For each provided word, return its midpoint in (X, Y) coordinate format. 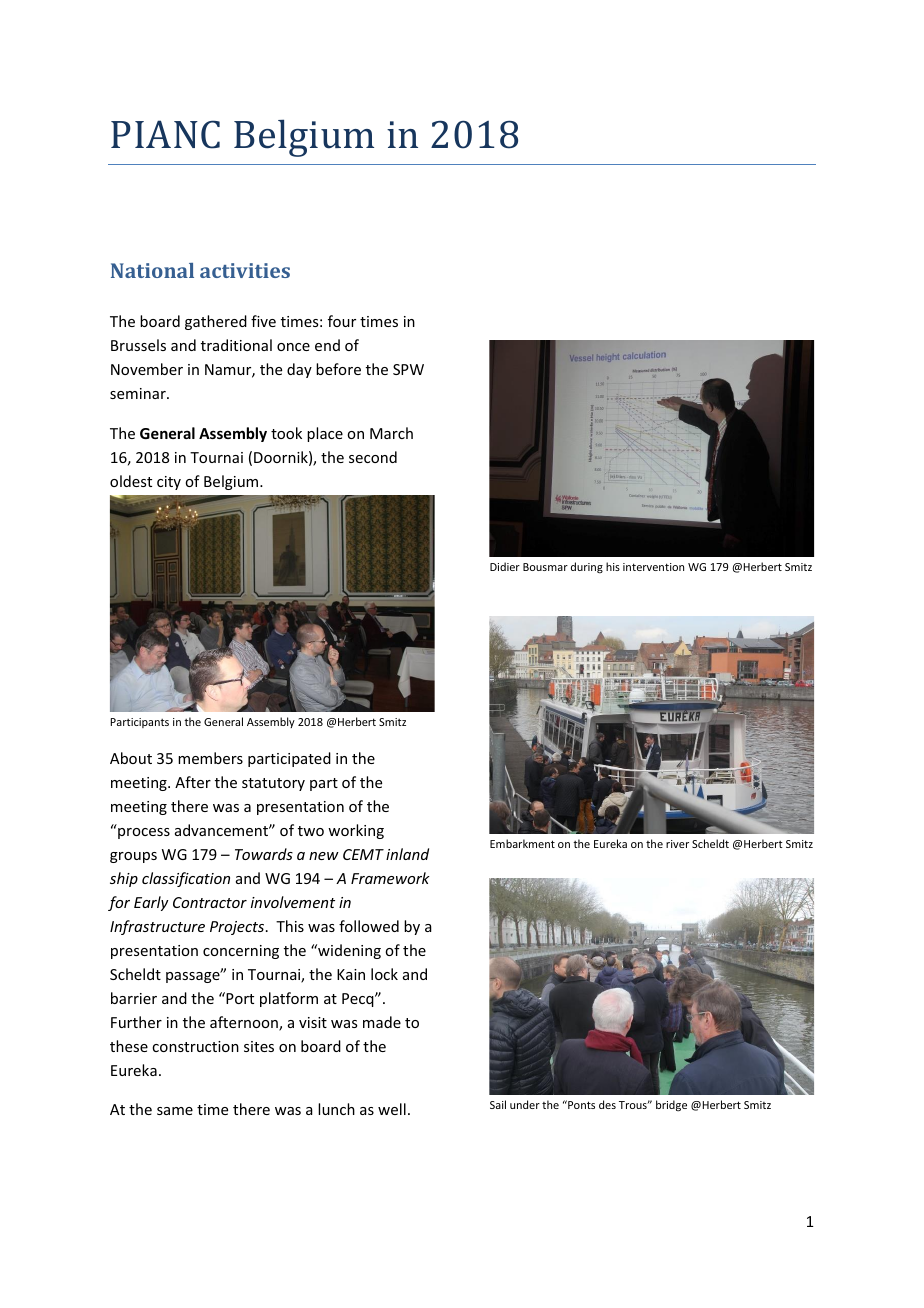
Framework (390, 878)
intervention (653, 567)
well (392, 1109)
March (391, 433)
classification (186, 879)
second (373, 457)
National (152, 270)
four (342, 321)
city (169, 483)
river (677, 844)
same (175, 1111)
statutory (273, 784)
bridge (671, 1106)
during (587, 568)
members (210, 758)
